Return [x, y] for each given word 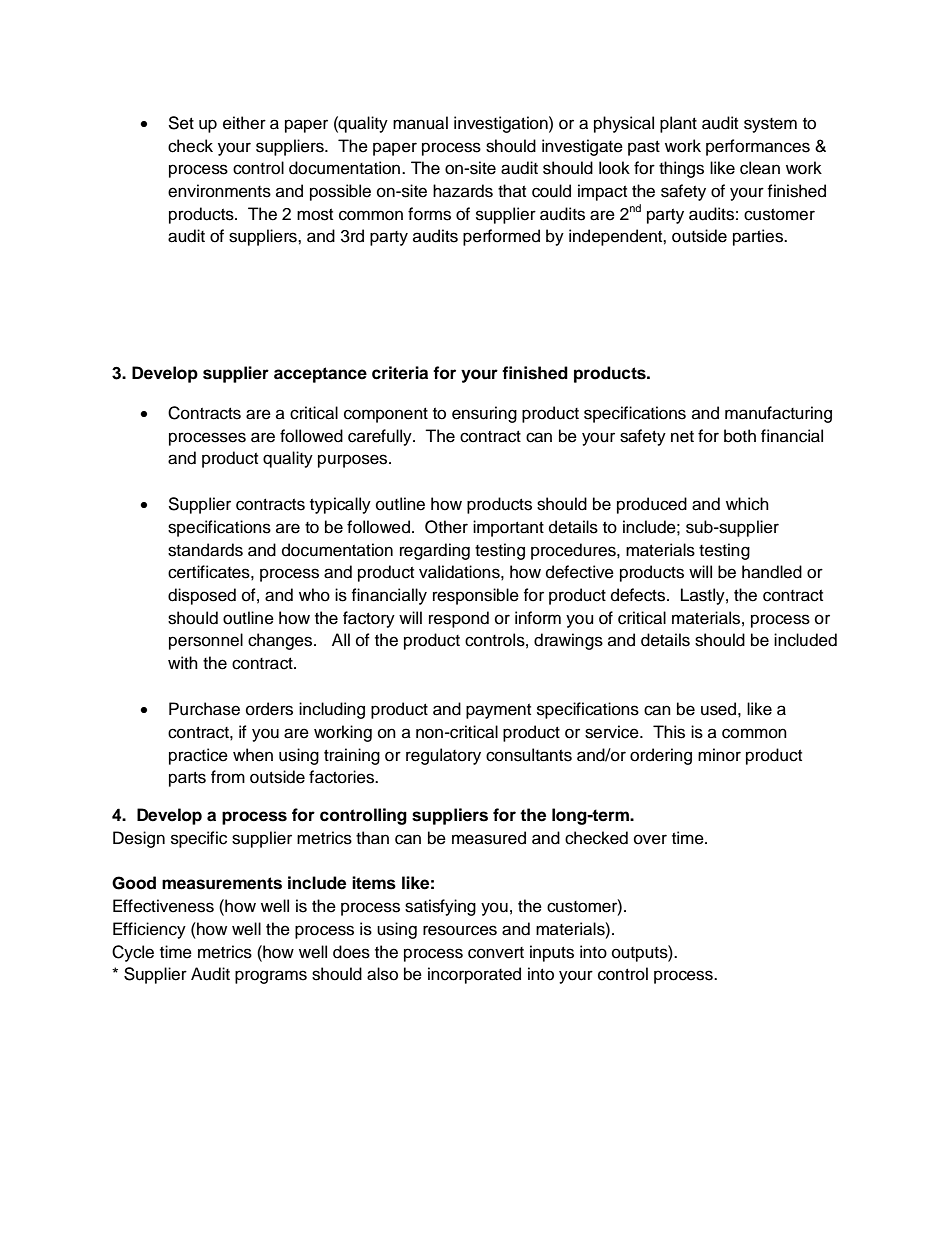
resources [460, 930]
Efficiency [149, 930]
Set [181, 123]
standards [205, 550]
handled [772, 572]
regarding [435, 551]
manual [420, 123]
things [681, 169]
